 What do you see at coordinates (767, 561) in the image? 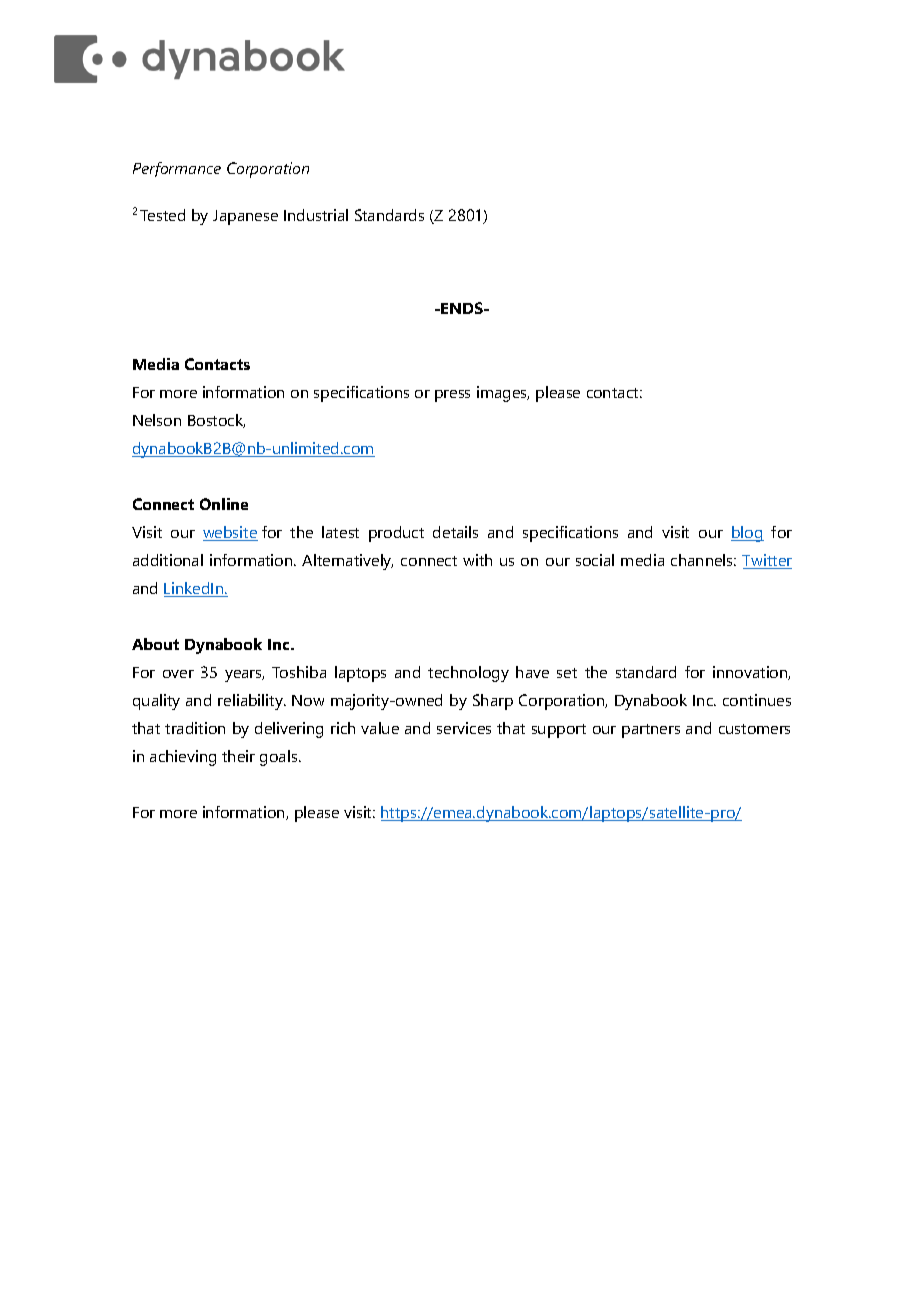
I see `Twitter` at bounding box center [767, 561].
